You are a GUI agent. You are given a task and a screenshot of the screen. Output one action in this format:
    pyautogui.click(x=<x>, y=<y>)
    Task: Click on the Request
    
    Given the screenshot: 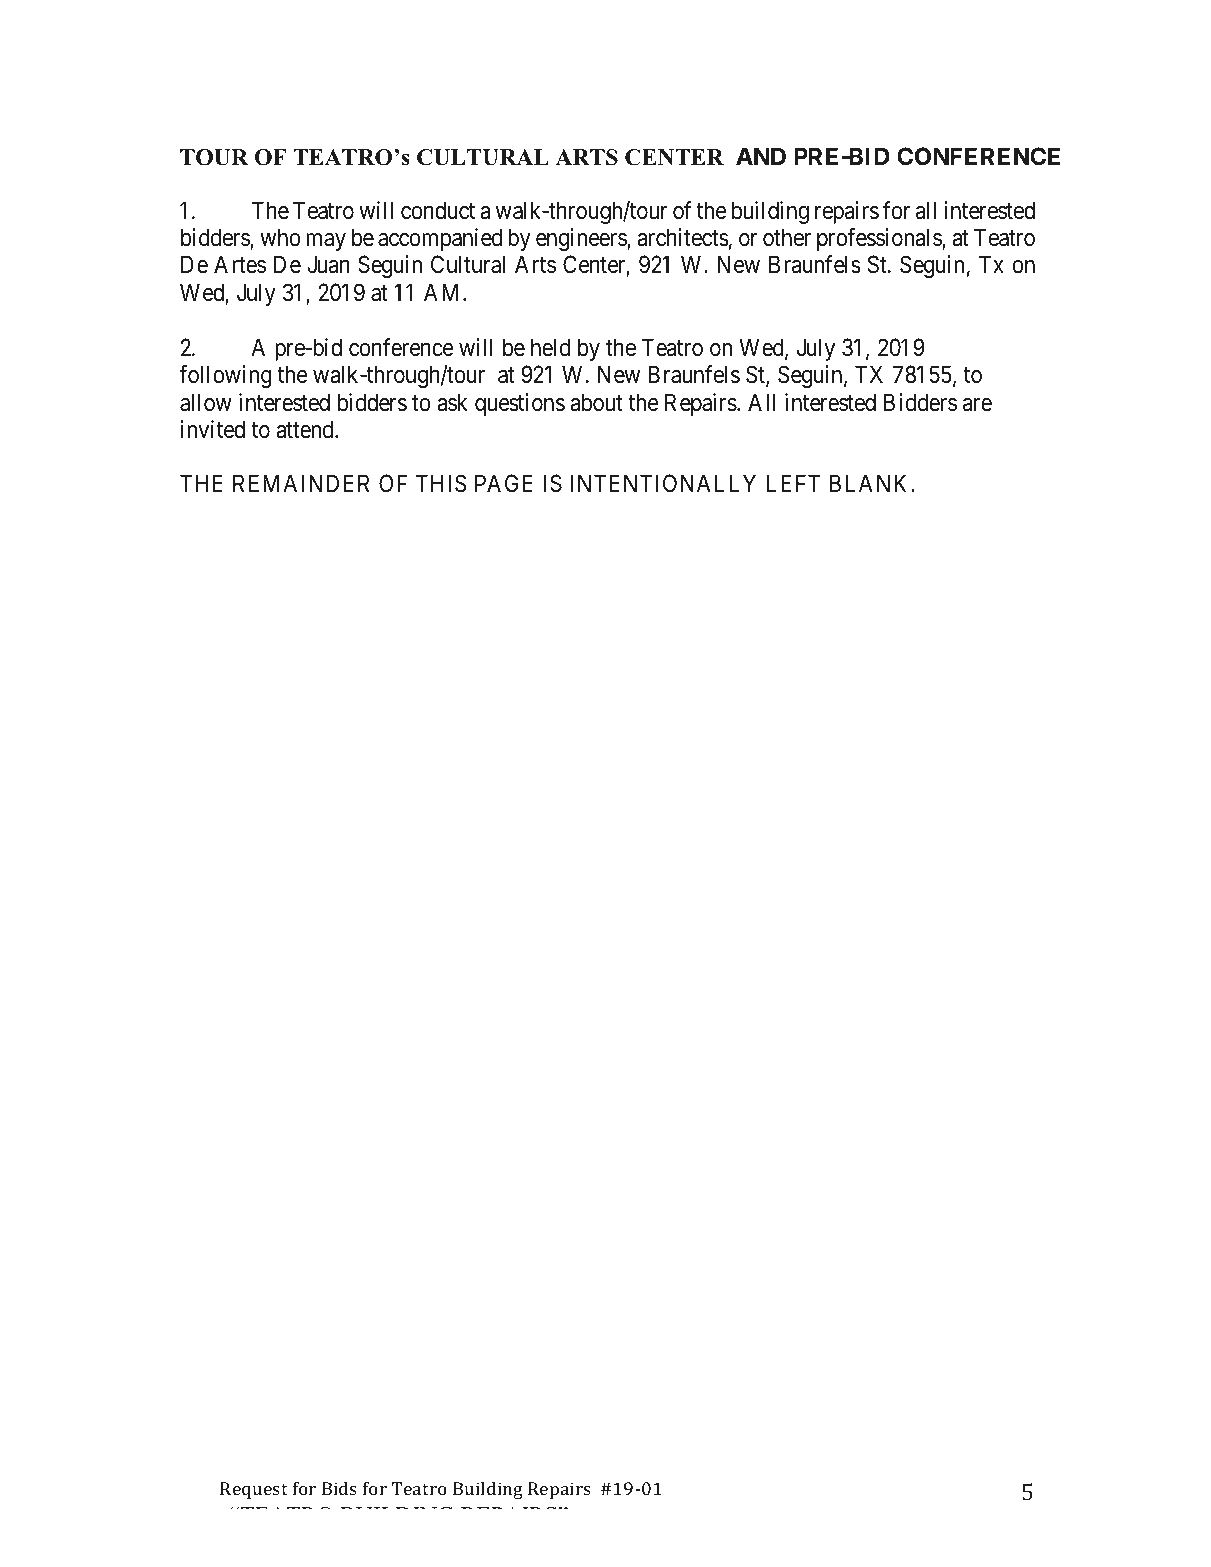 What is the action you would take?
    pyautogui.click(x=254, y=1490)
